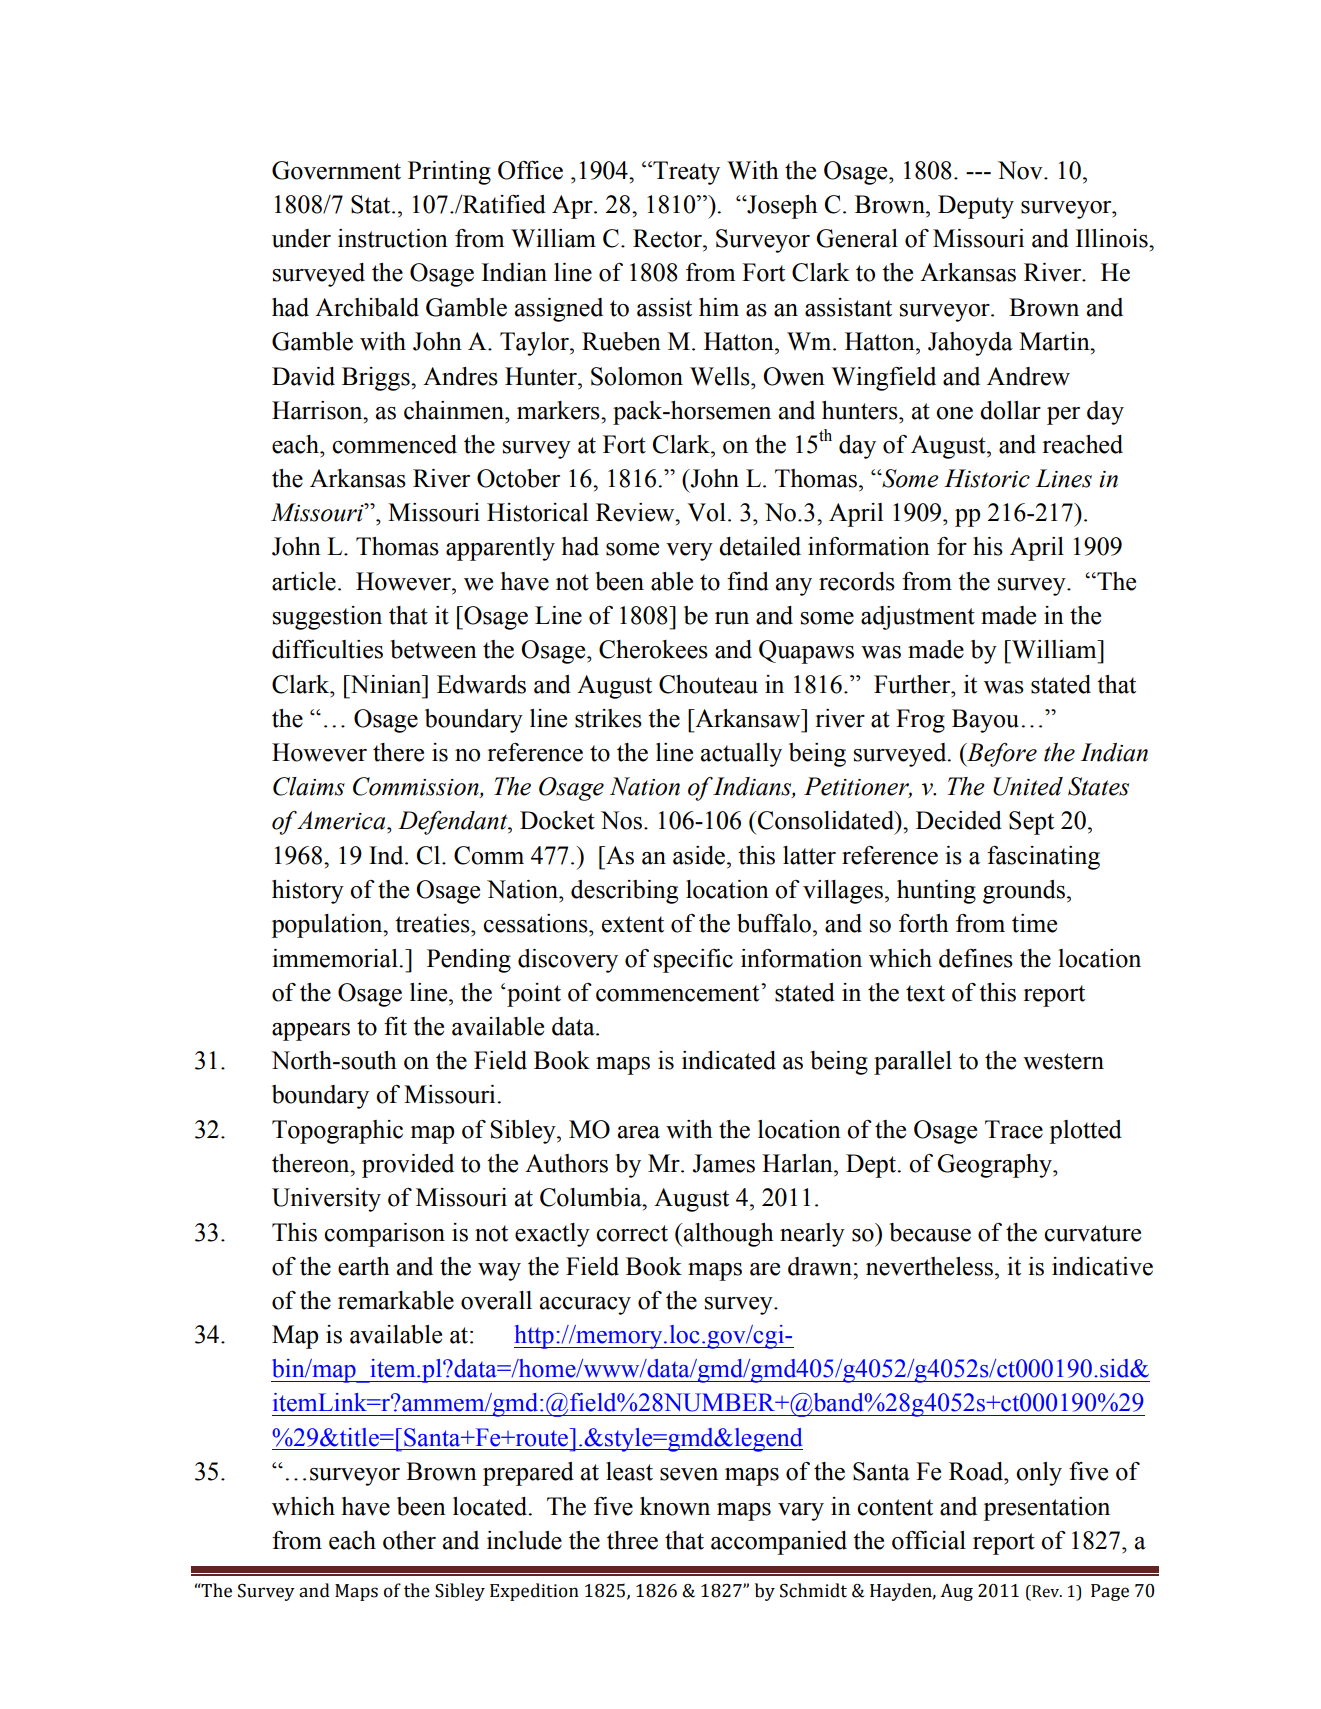 Image resolution: width=1321 pixels, height=1709 pixels. What do you see at coordinates (732, 618) in the document?
I see `run` at bounding box center [732, 618].
